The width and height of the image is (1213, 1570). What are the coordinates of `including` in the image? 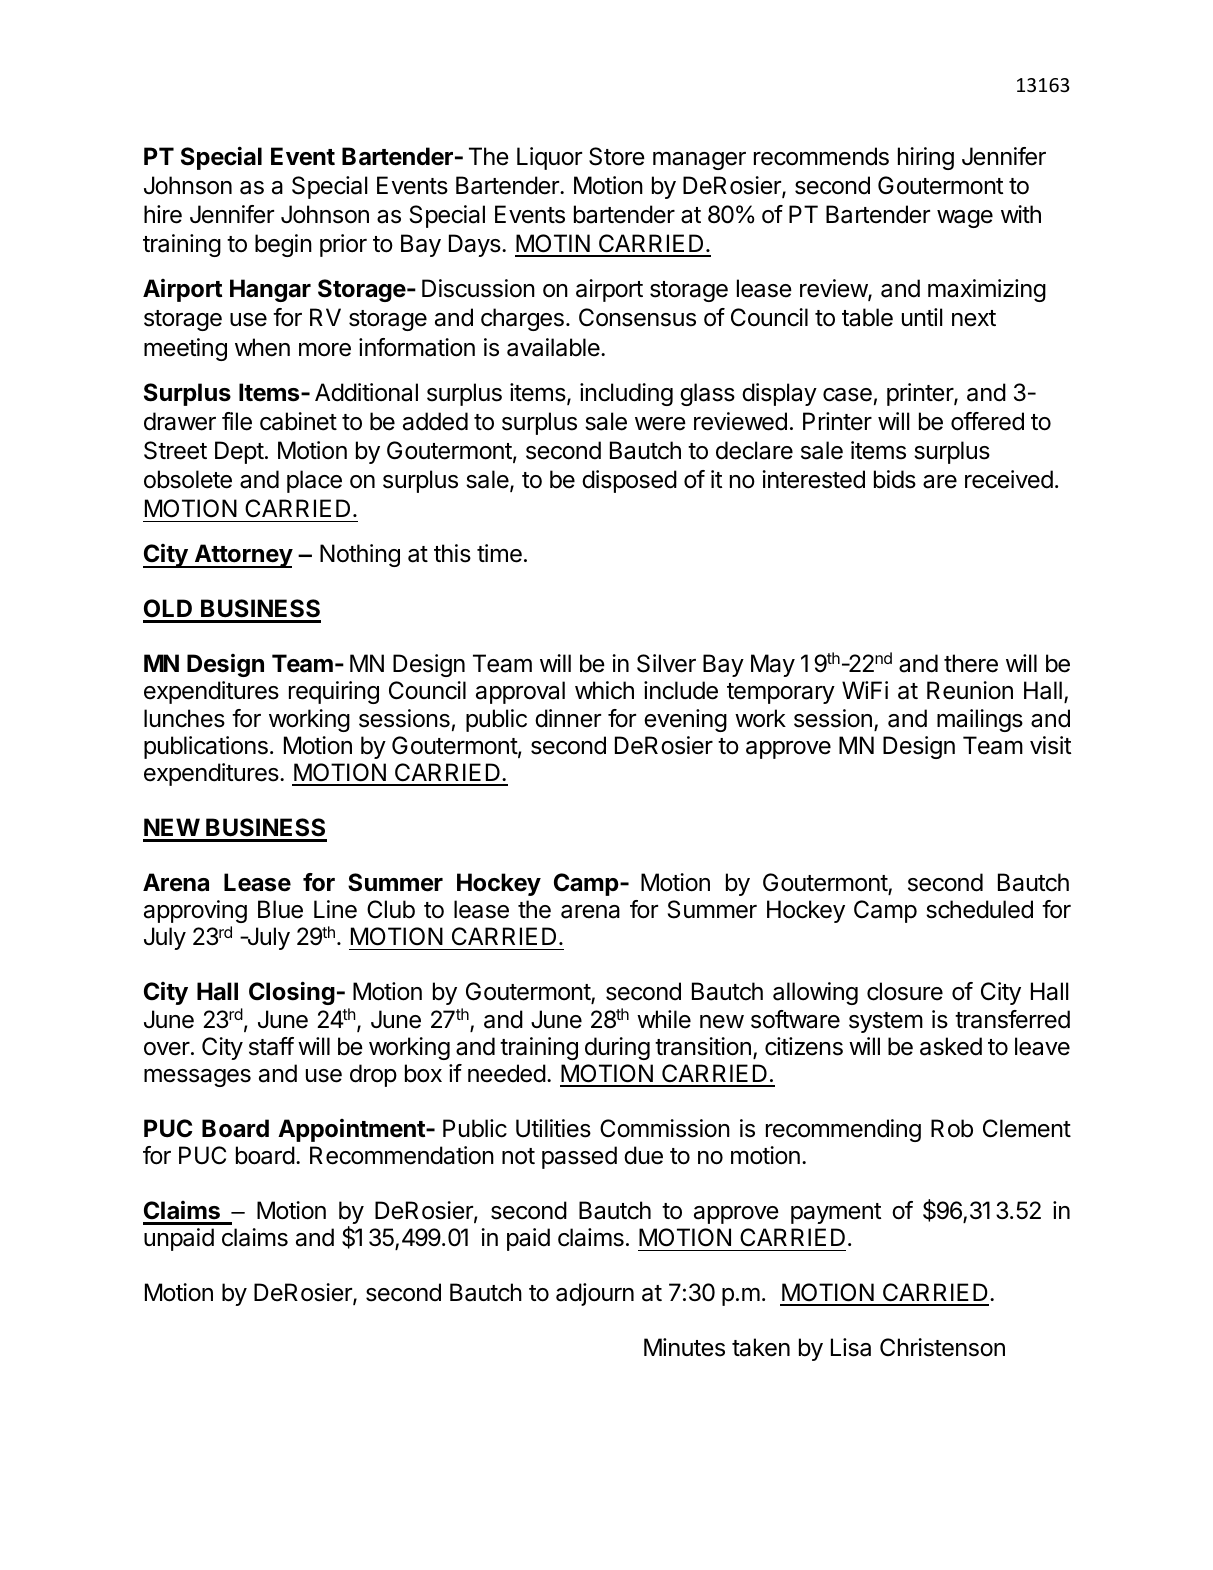 It's located at (626, 394).
